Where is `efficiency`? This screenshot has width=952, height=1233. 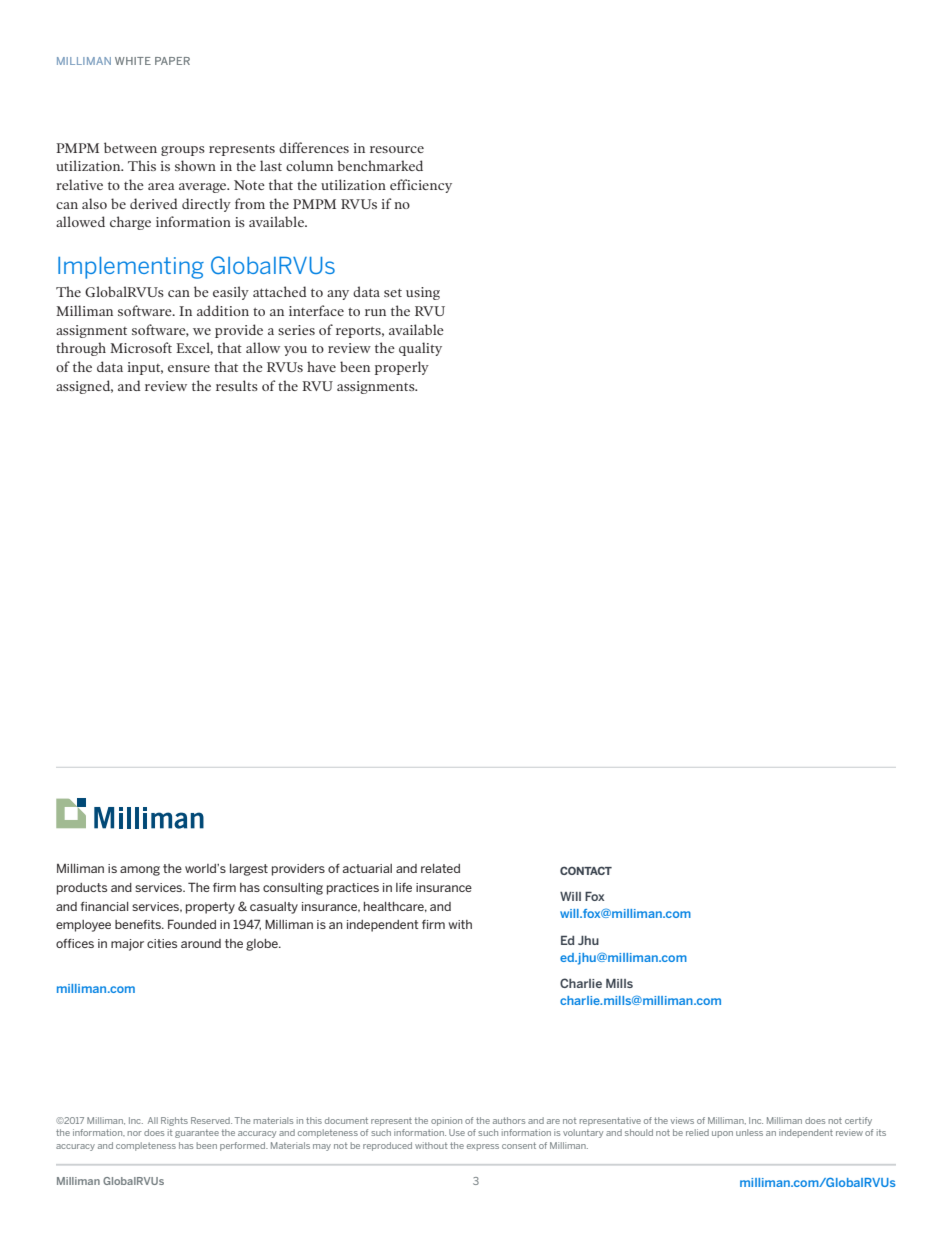
efficiency is located at coordinates (421, 186).
